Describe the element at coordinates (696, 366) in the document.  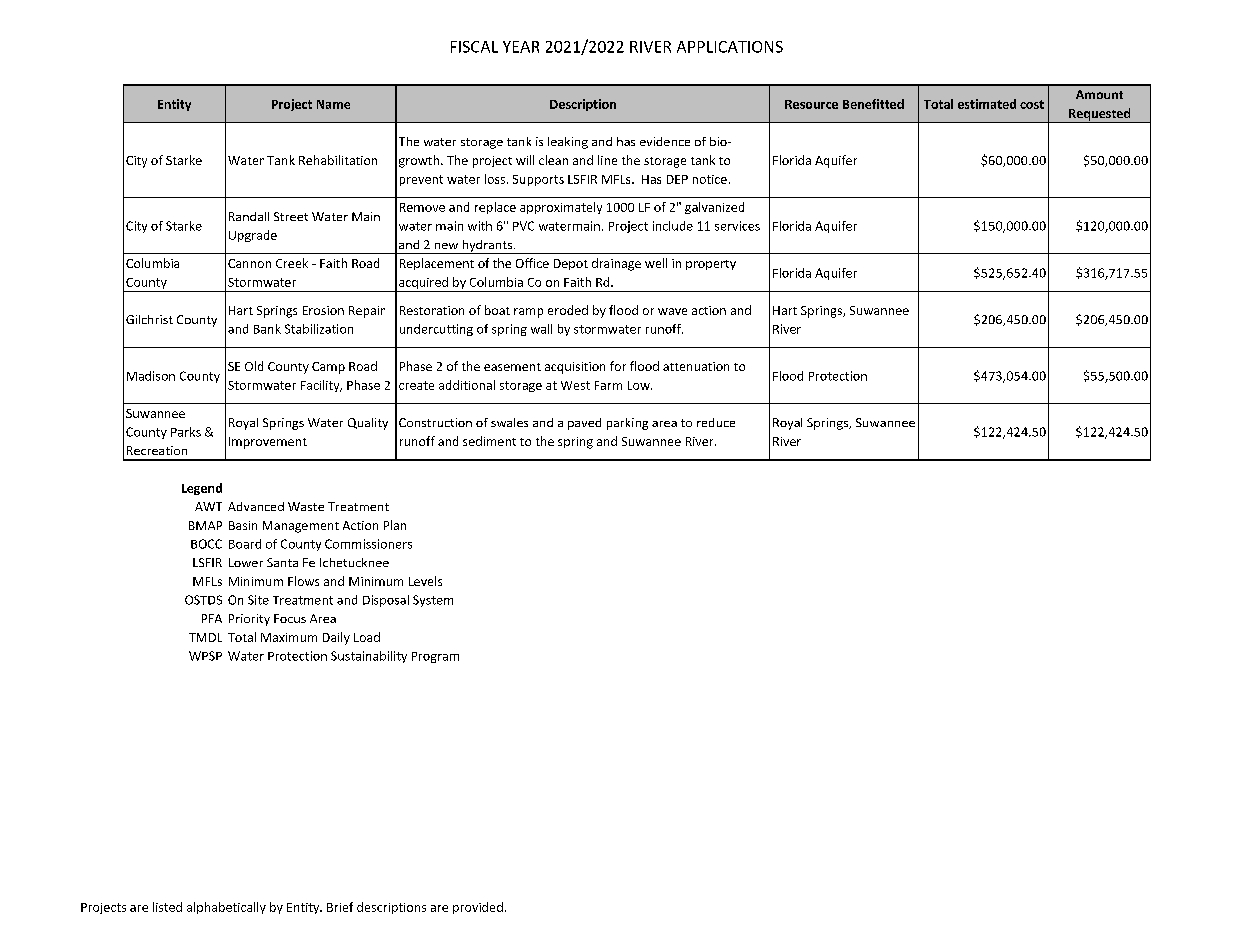
I see `attenuation` at that location.
